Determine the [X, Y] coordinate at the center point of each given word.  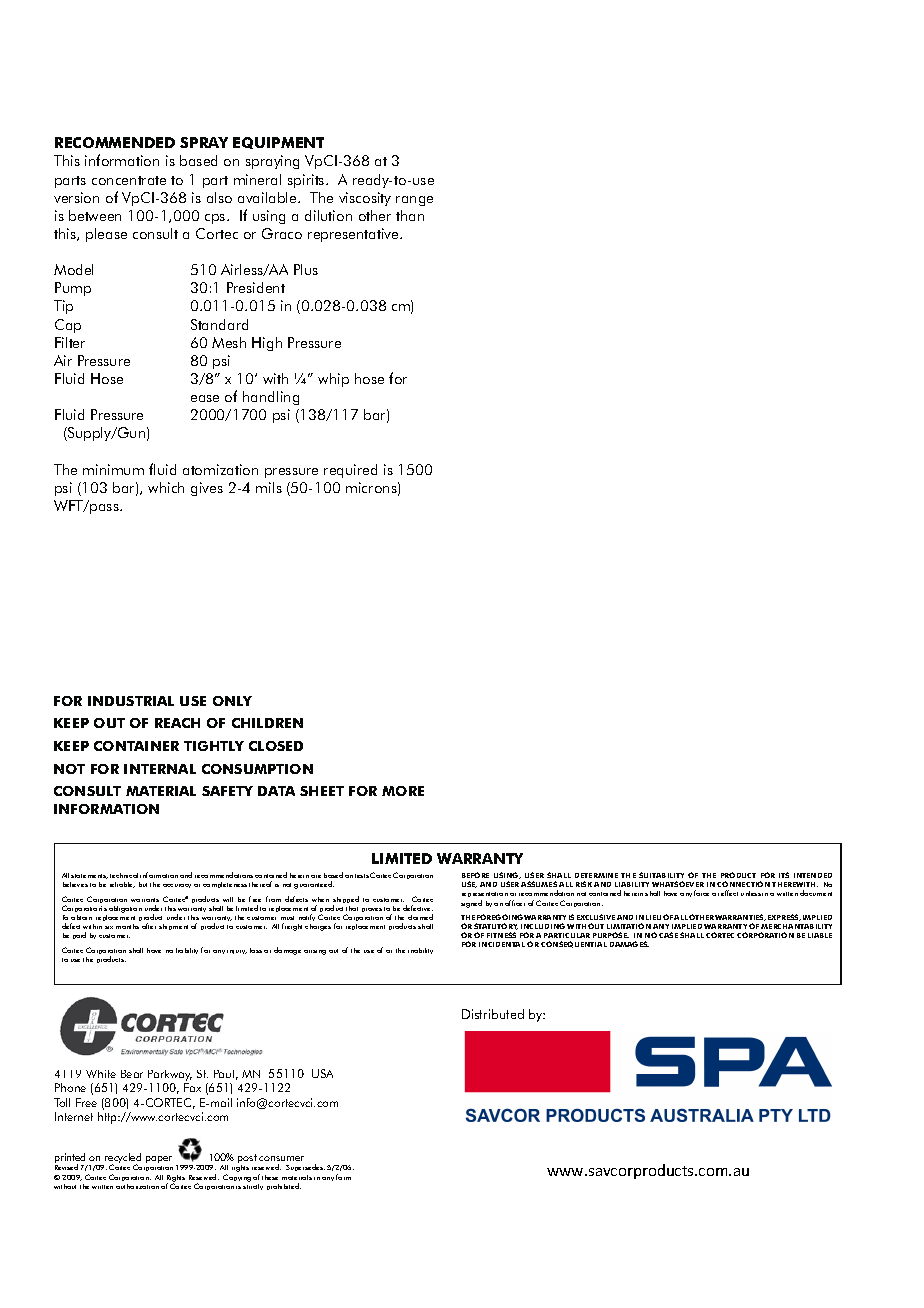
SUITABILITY [661, 875]
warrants [145, 900]
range [414, 201]
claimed [420, 917]
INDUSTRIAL [131, 701]
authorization [137, 1186]
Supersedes [305, 1167]
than [410, 215]
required [350, 471]
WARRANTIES [740, 917]
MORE [403, 791]
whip [333, 380]
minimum [113, 469]
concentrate [129, 180]
